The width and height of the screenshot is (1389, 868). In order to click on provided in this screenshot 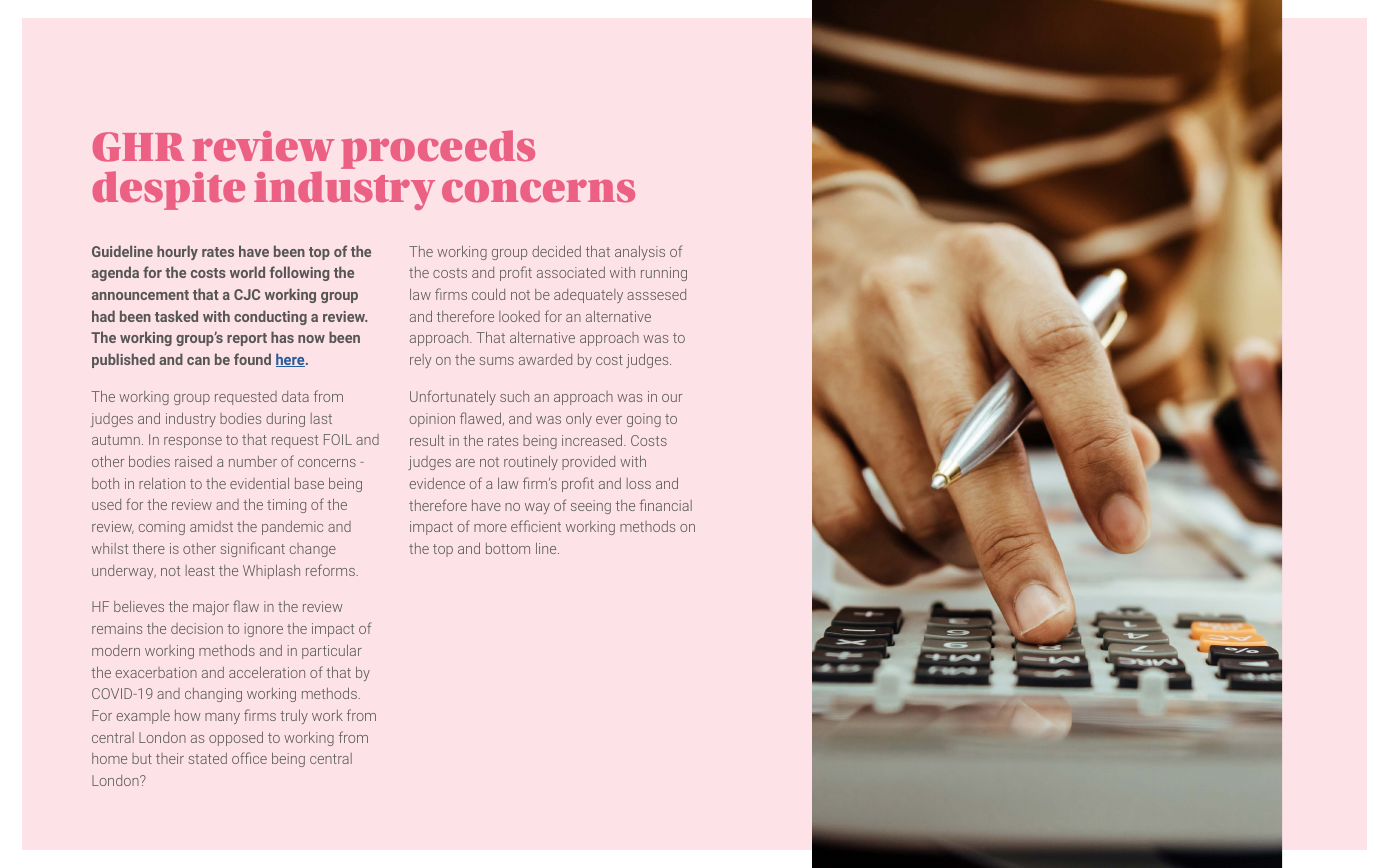, I will do `click(588, 463)`.
